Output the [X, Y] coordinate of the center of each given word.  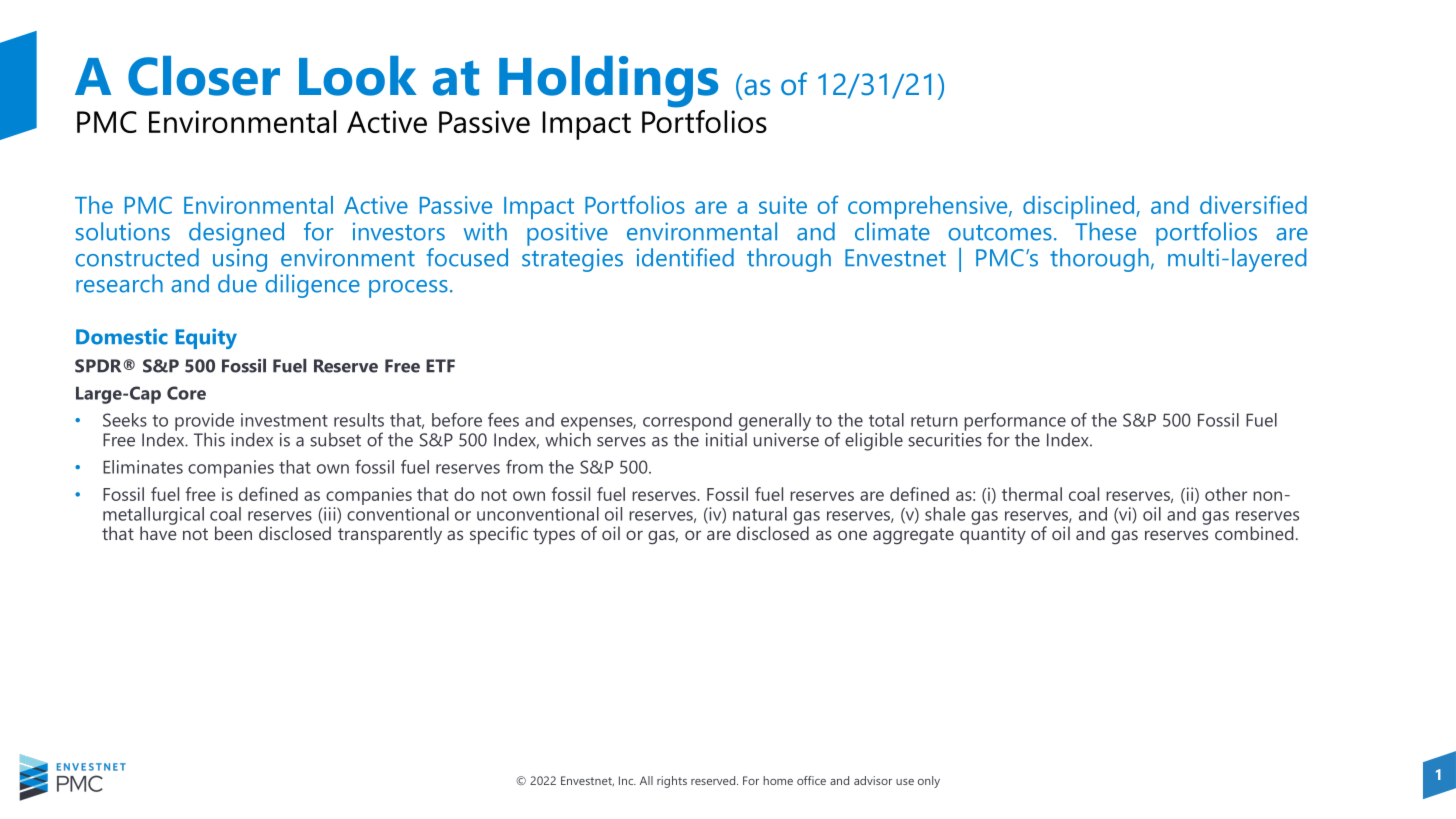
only [929, 782]
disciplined [1078, 207]
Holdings [608, 82]
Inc [627, 780]
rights [672, 782]
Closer [204, 76]
